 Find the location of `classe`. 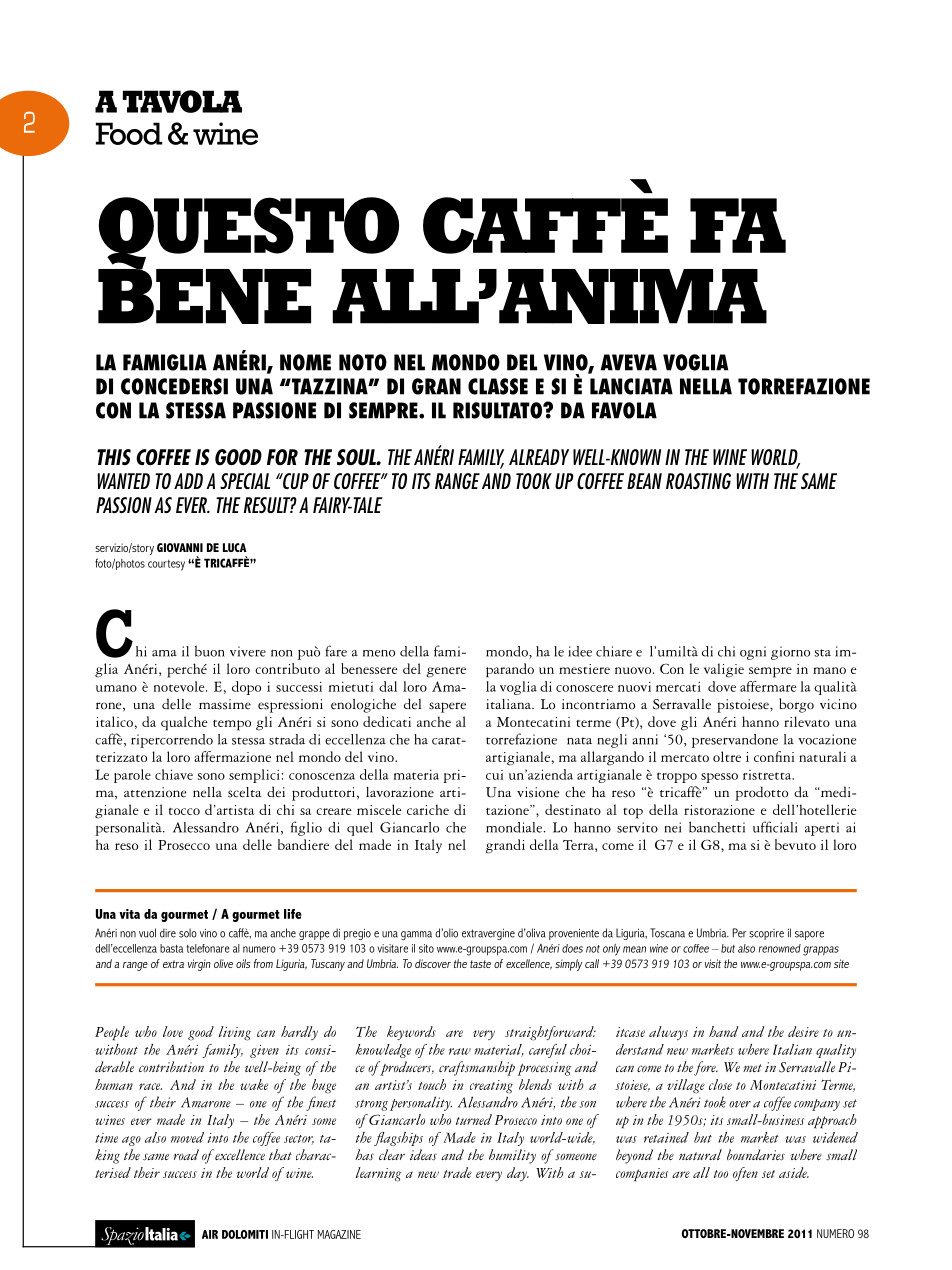

classe is located at coordinates (498, 386).
